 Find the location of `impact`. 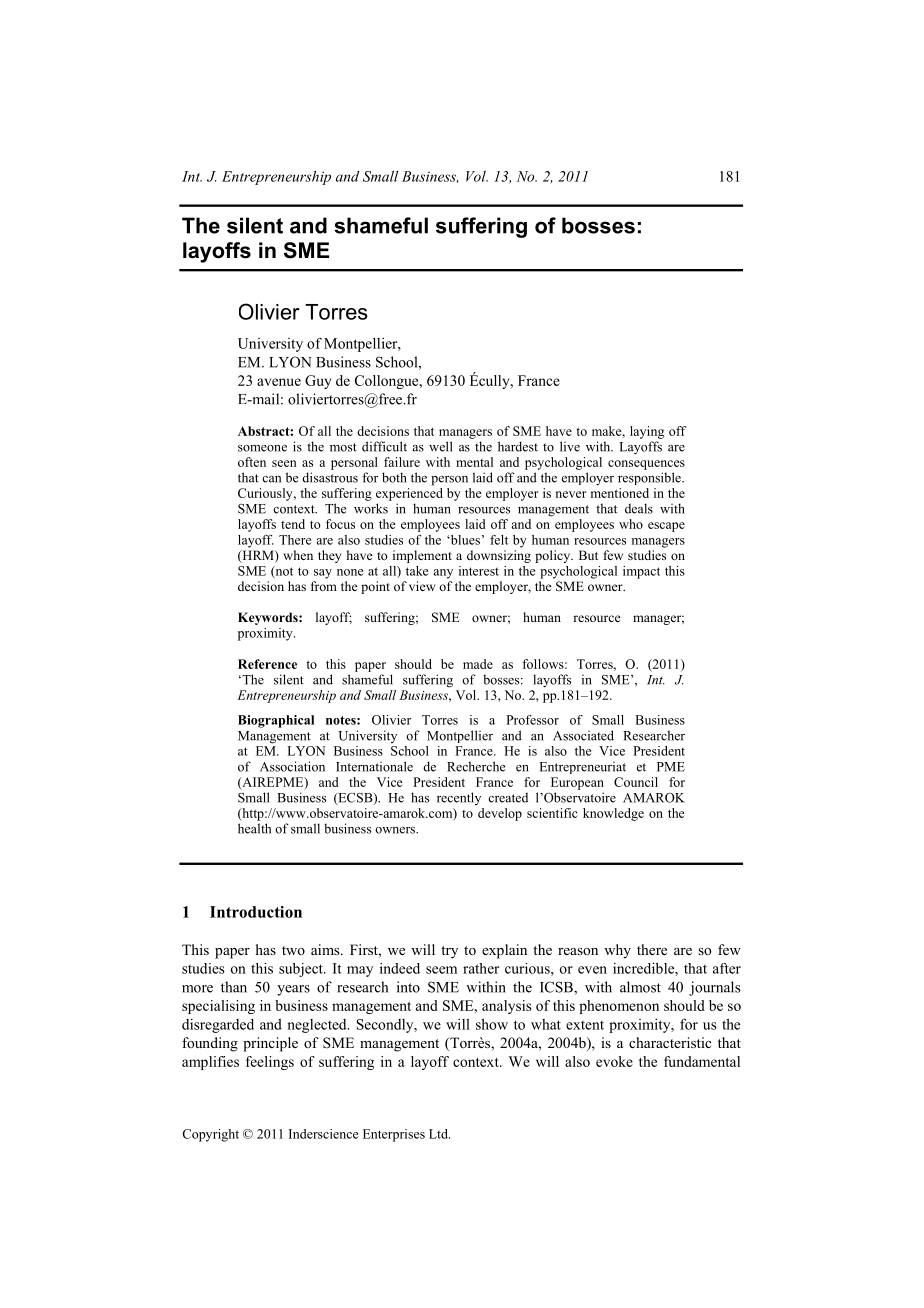

impact is located at coordinates (641, 572).
